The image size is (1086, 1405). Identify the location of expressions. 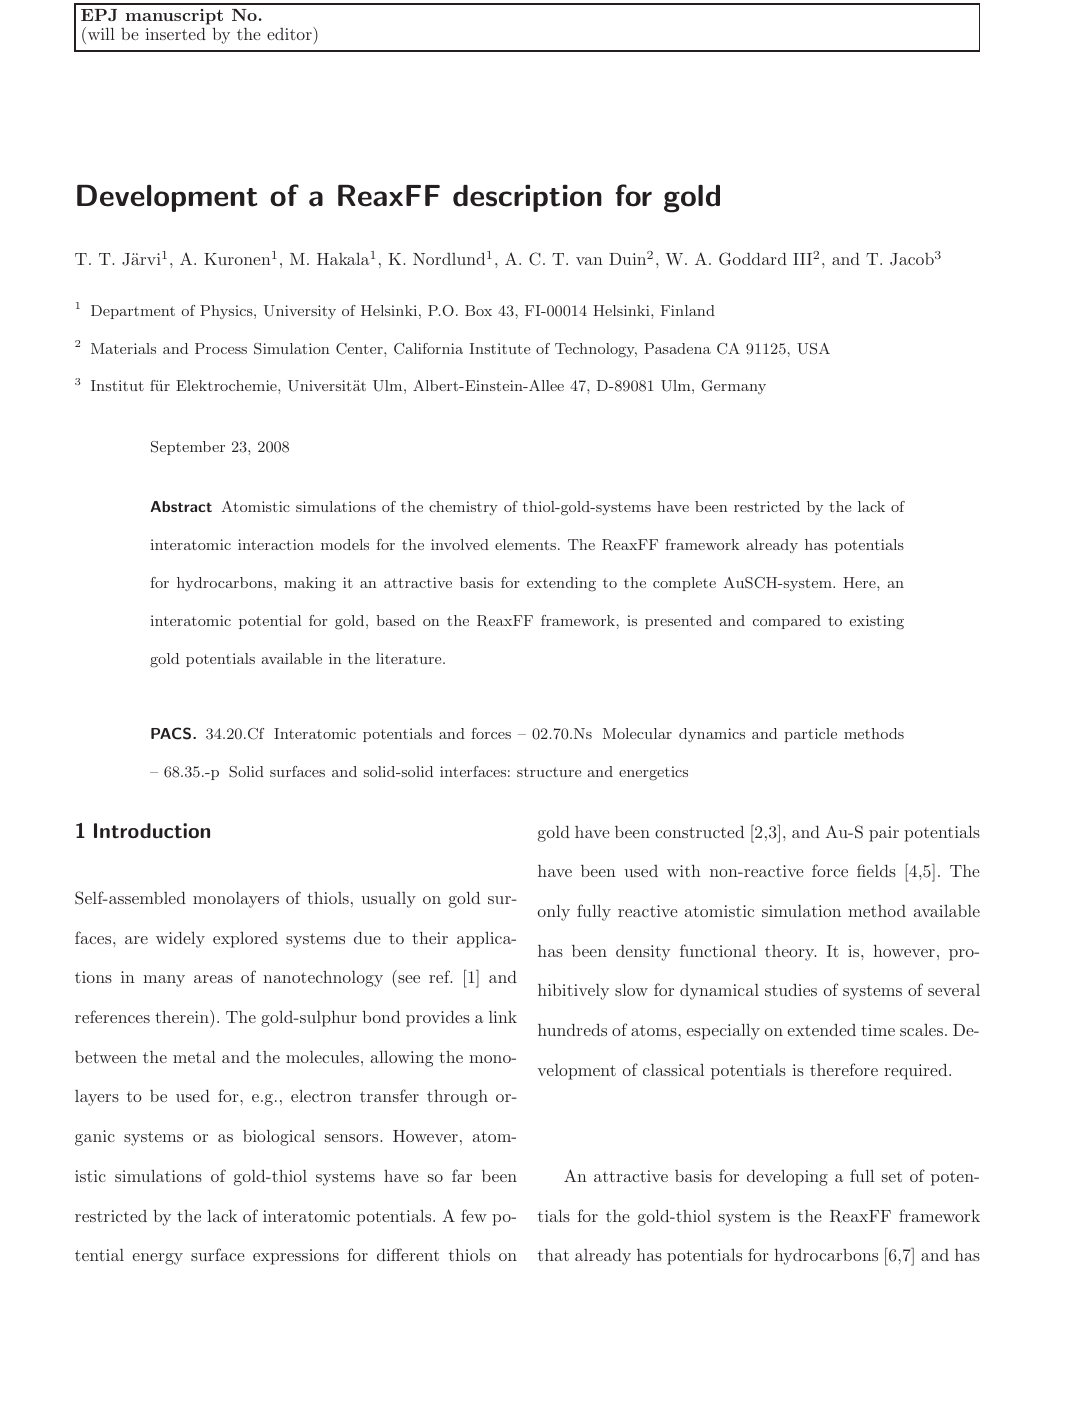
(296, 1257).
